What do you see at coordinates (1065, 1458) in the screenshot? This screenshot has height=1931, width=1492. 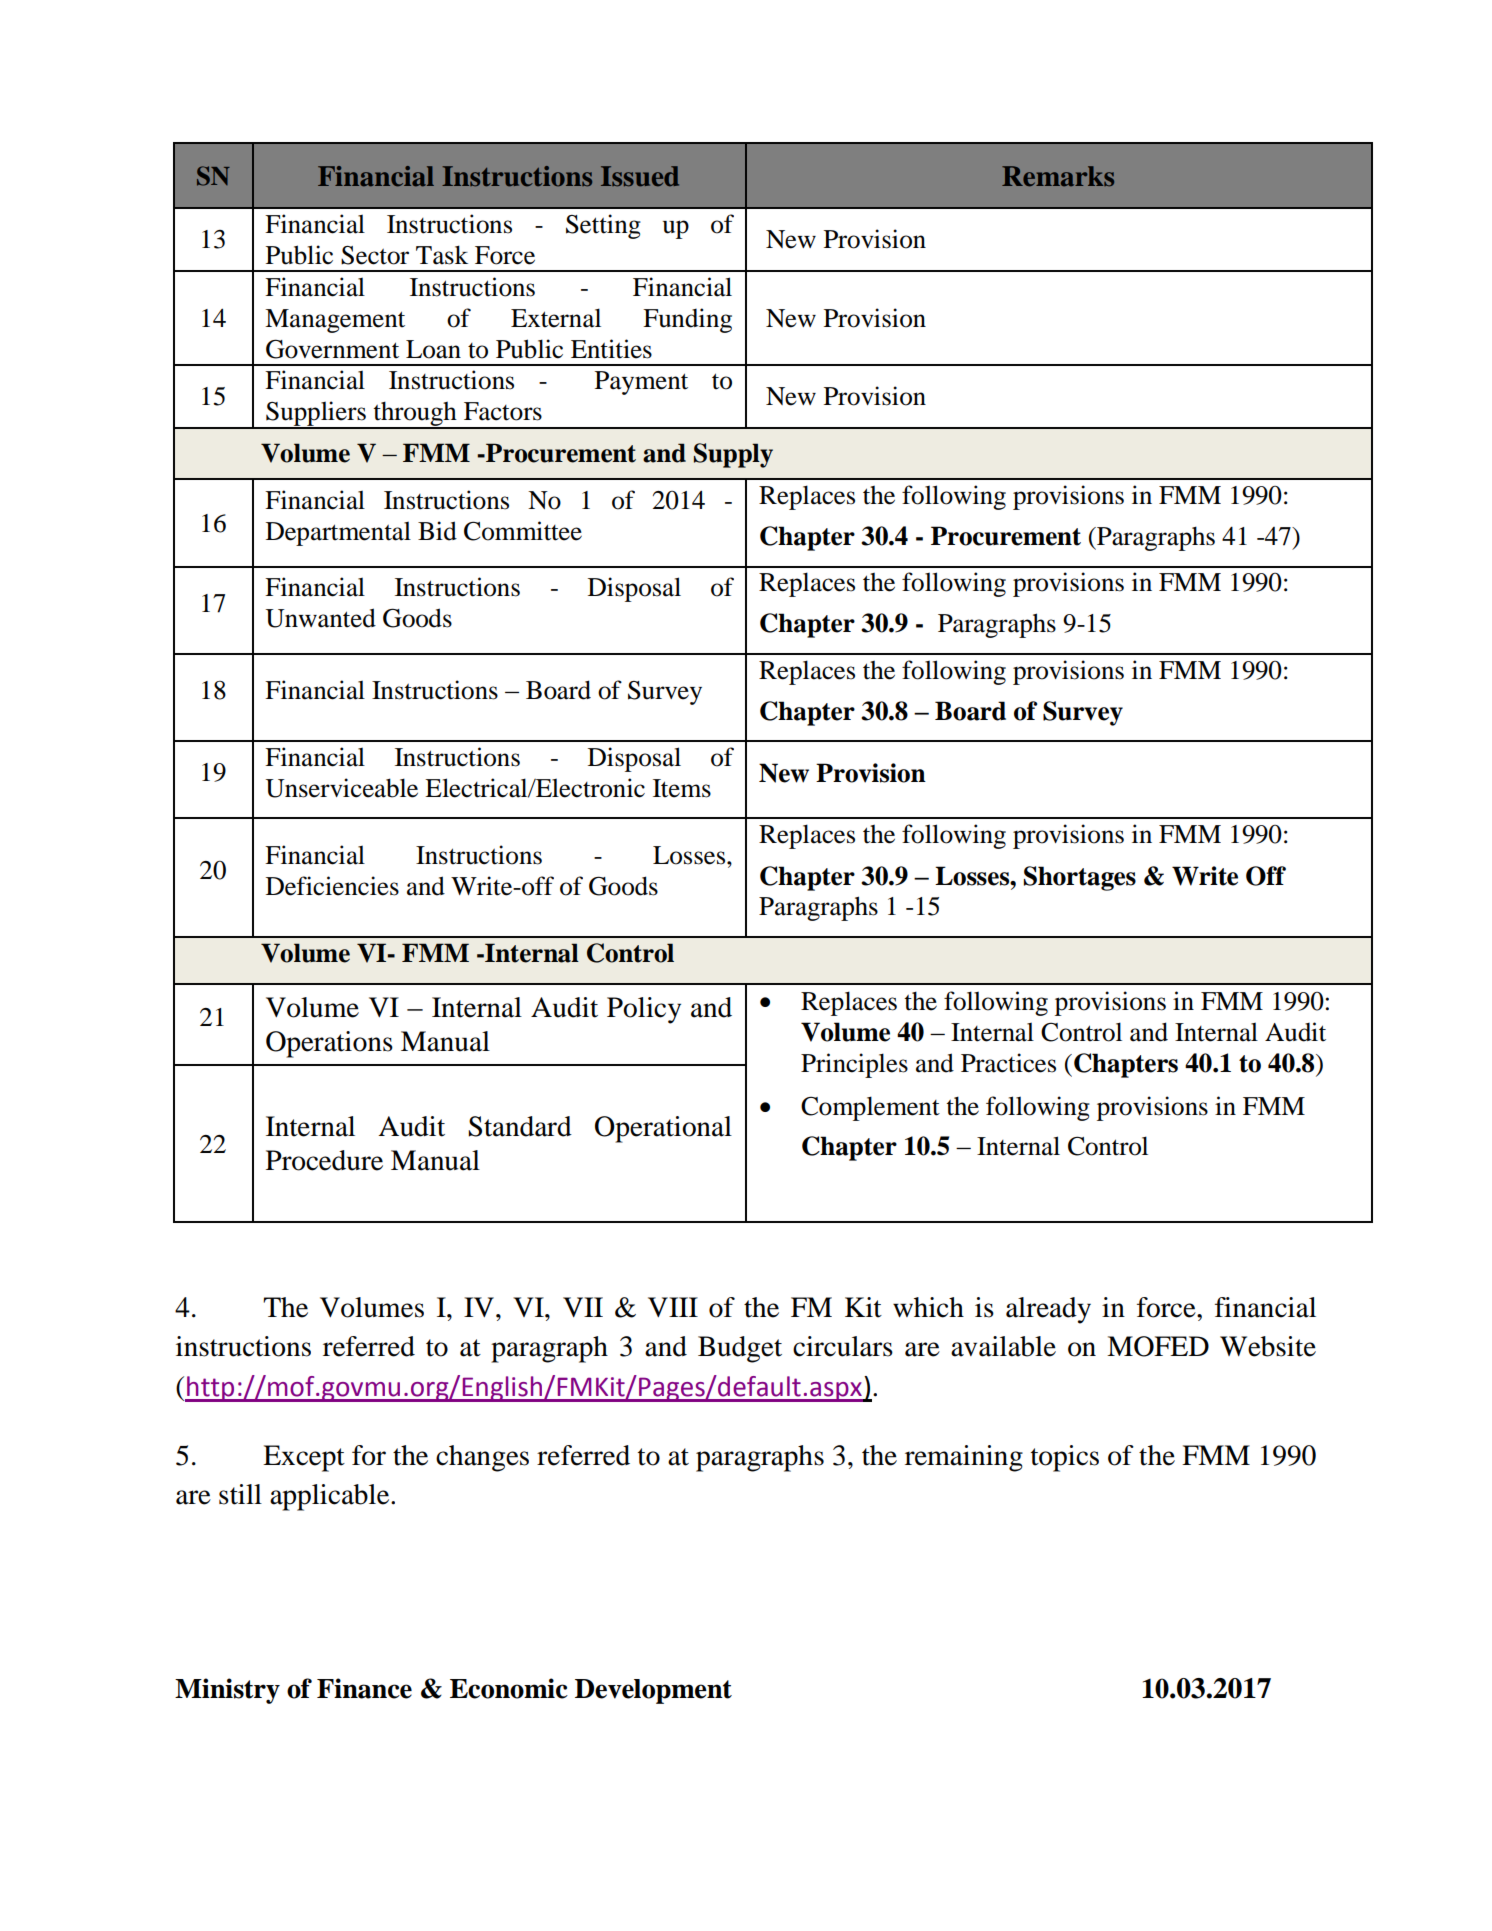 I see `topics` at bounding box center [1065, 1458].
